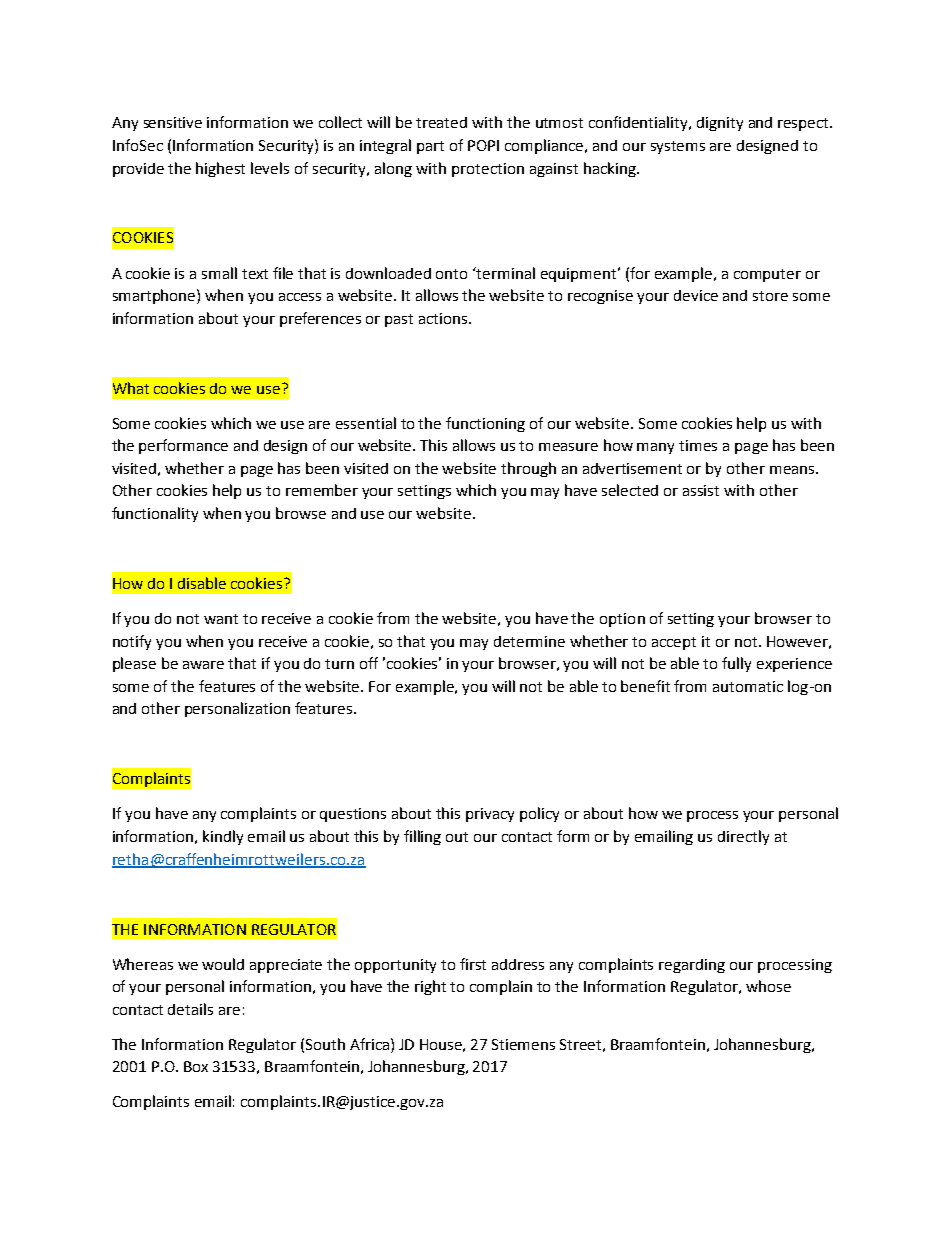 Image resolution: width=952 pixels, height=1233 pixels. Describe the element at coordinates (196, 1066) in the screenshot. I see `Box` at that location.
